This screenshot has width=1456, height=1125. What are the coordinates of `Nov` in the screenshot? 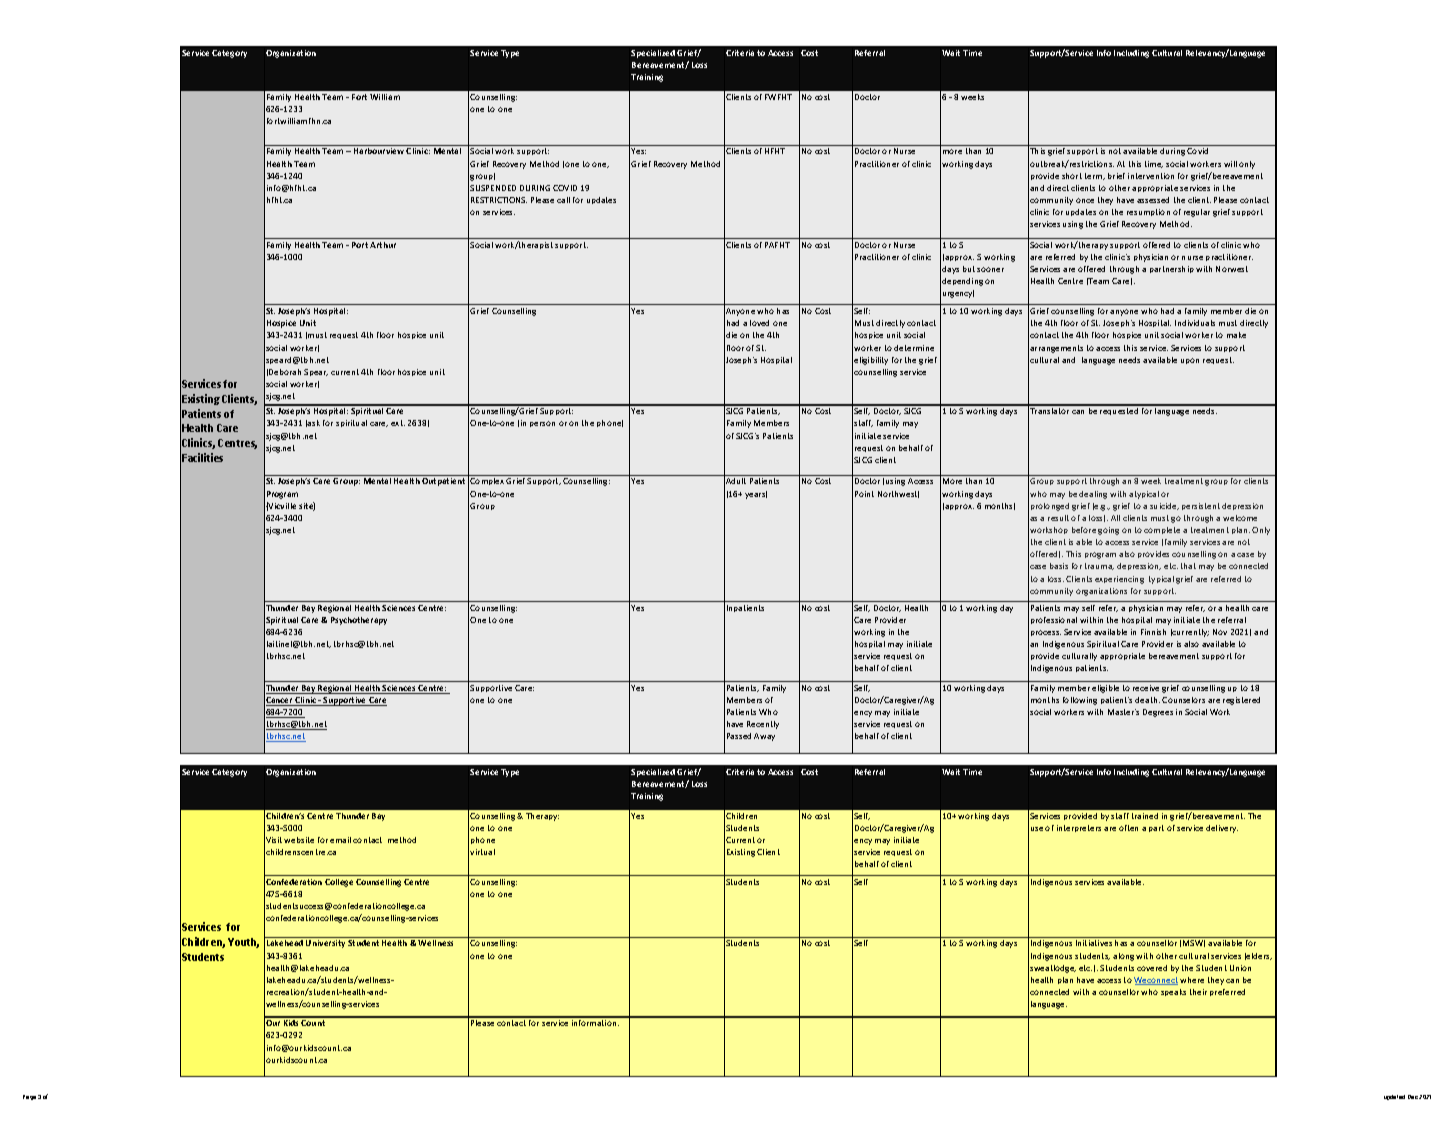 It's located at (1220, 632).
